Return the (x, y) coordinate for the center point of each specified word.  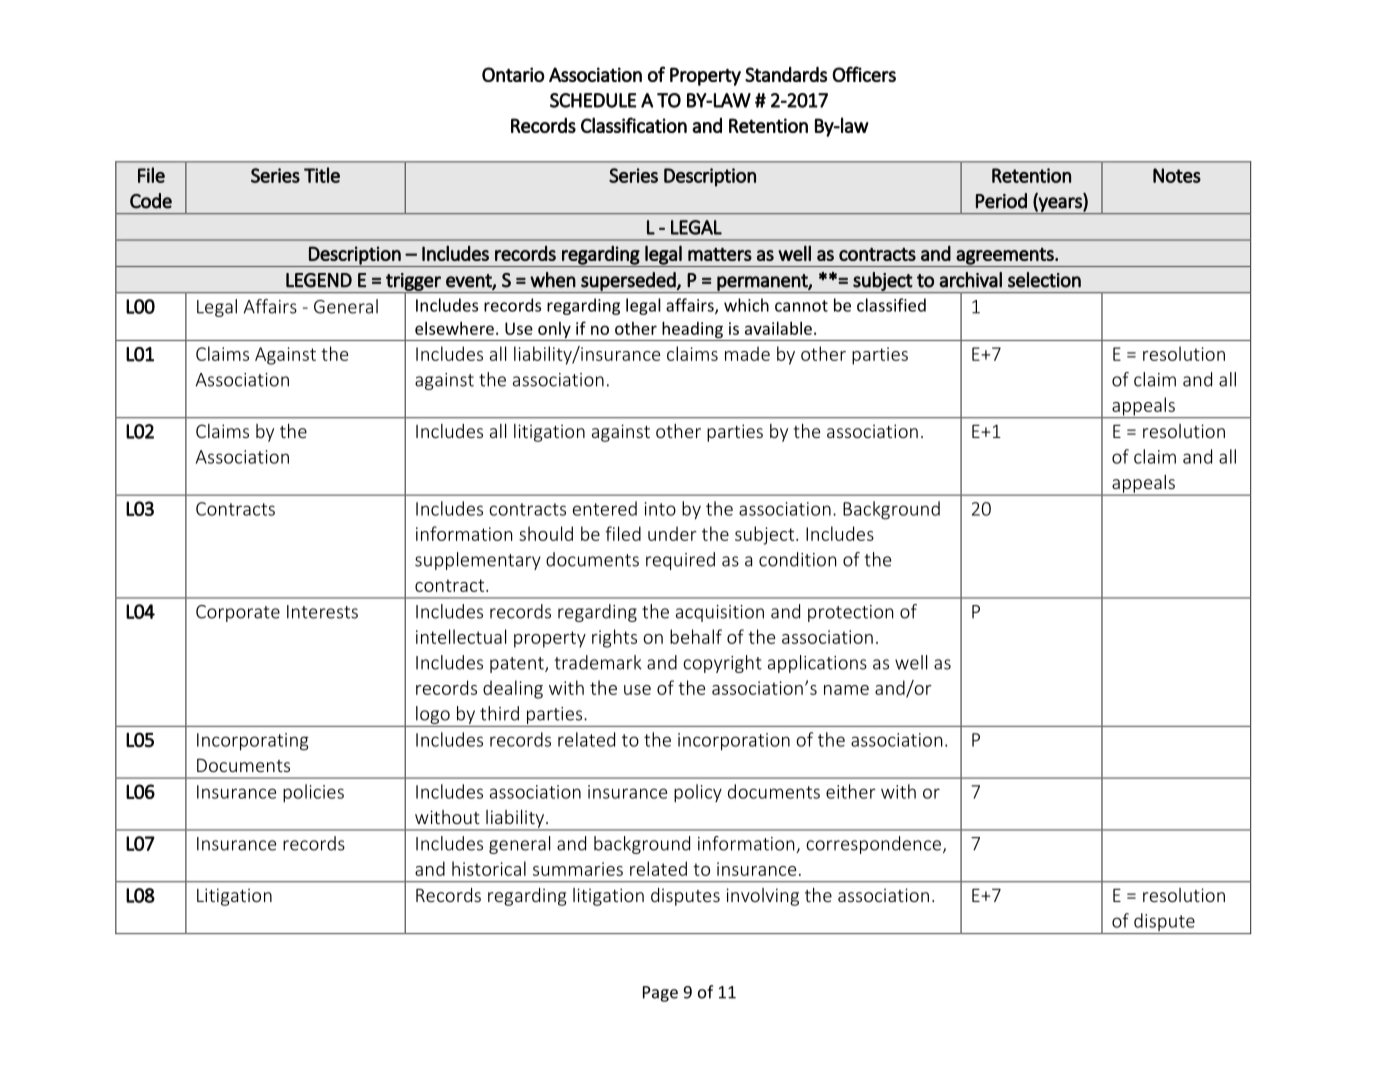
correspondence (875, 845)
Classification (634, 125)
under (672, 533)
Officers (864, 74)
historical (489, 868)
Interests (322, 612)
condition (797, 559)
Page (660, 994)
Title (322, 175)
